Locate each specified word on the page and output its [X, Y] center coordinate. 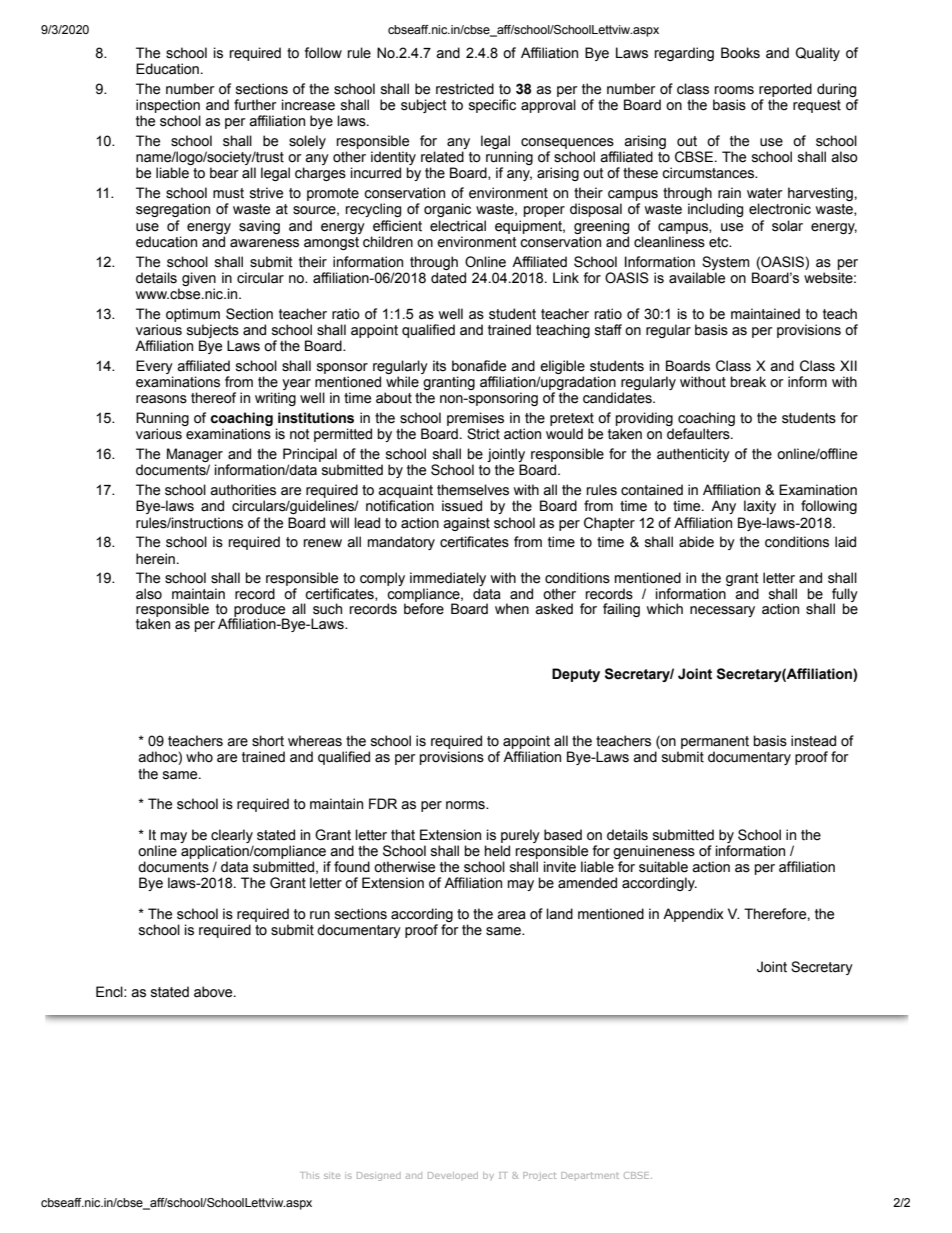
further [255, 105]
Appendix [693, 915]
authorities [243, 490]
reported [785, 90]
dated [448, 278]
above [214, 992]
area [511, 915]
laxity [760, 507]
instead [813, 741]
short [268, 741]
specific [492, 106]
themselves [473, 490]
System [725, 263]
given [199, 279]
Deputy [576, 675]
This [310, 1175]
